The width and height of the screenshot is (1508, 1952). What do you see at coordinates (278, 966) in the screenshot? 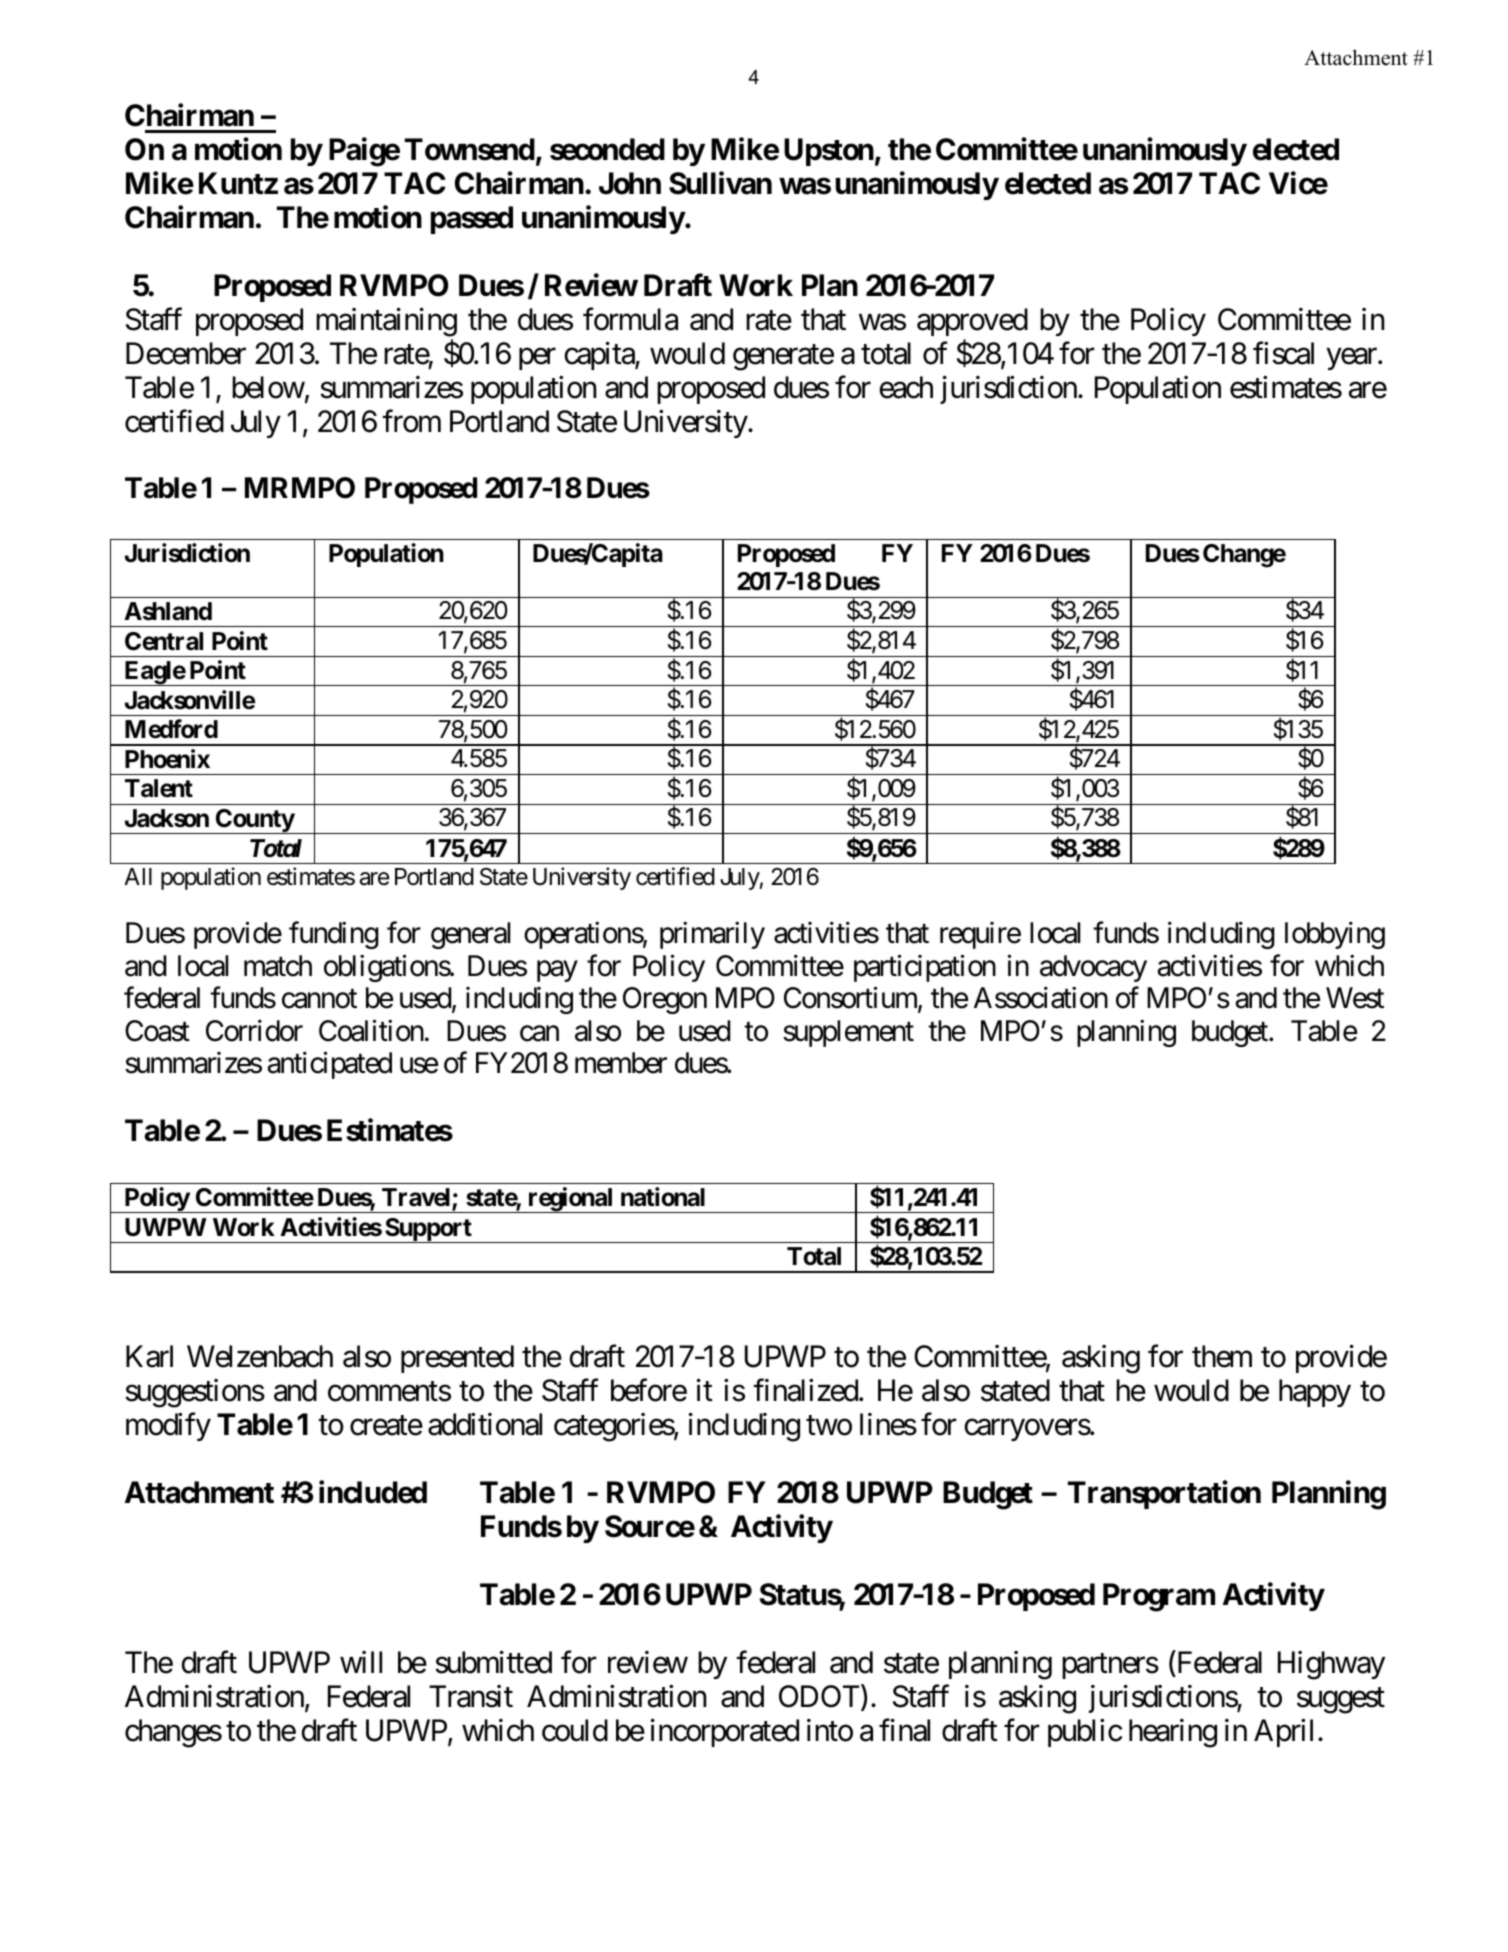
I see `match` at bounding box center [278, 966].
